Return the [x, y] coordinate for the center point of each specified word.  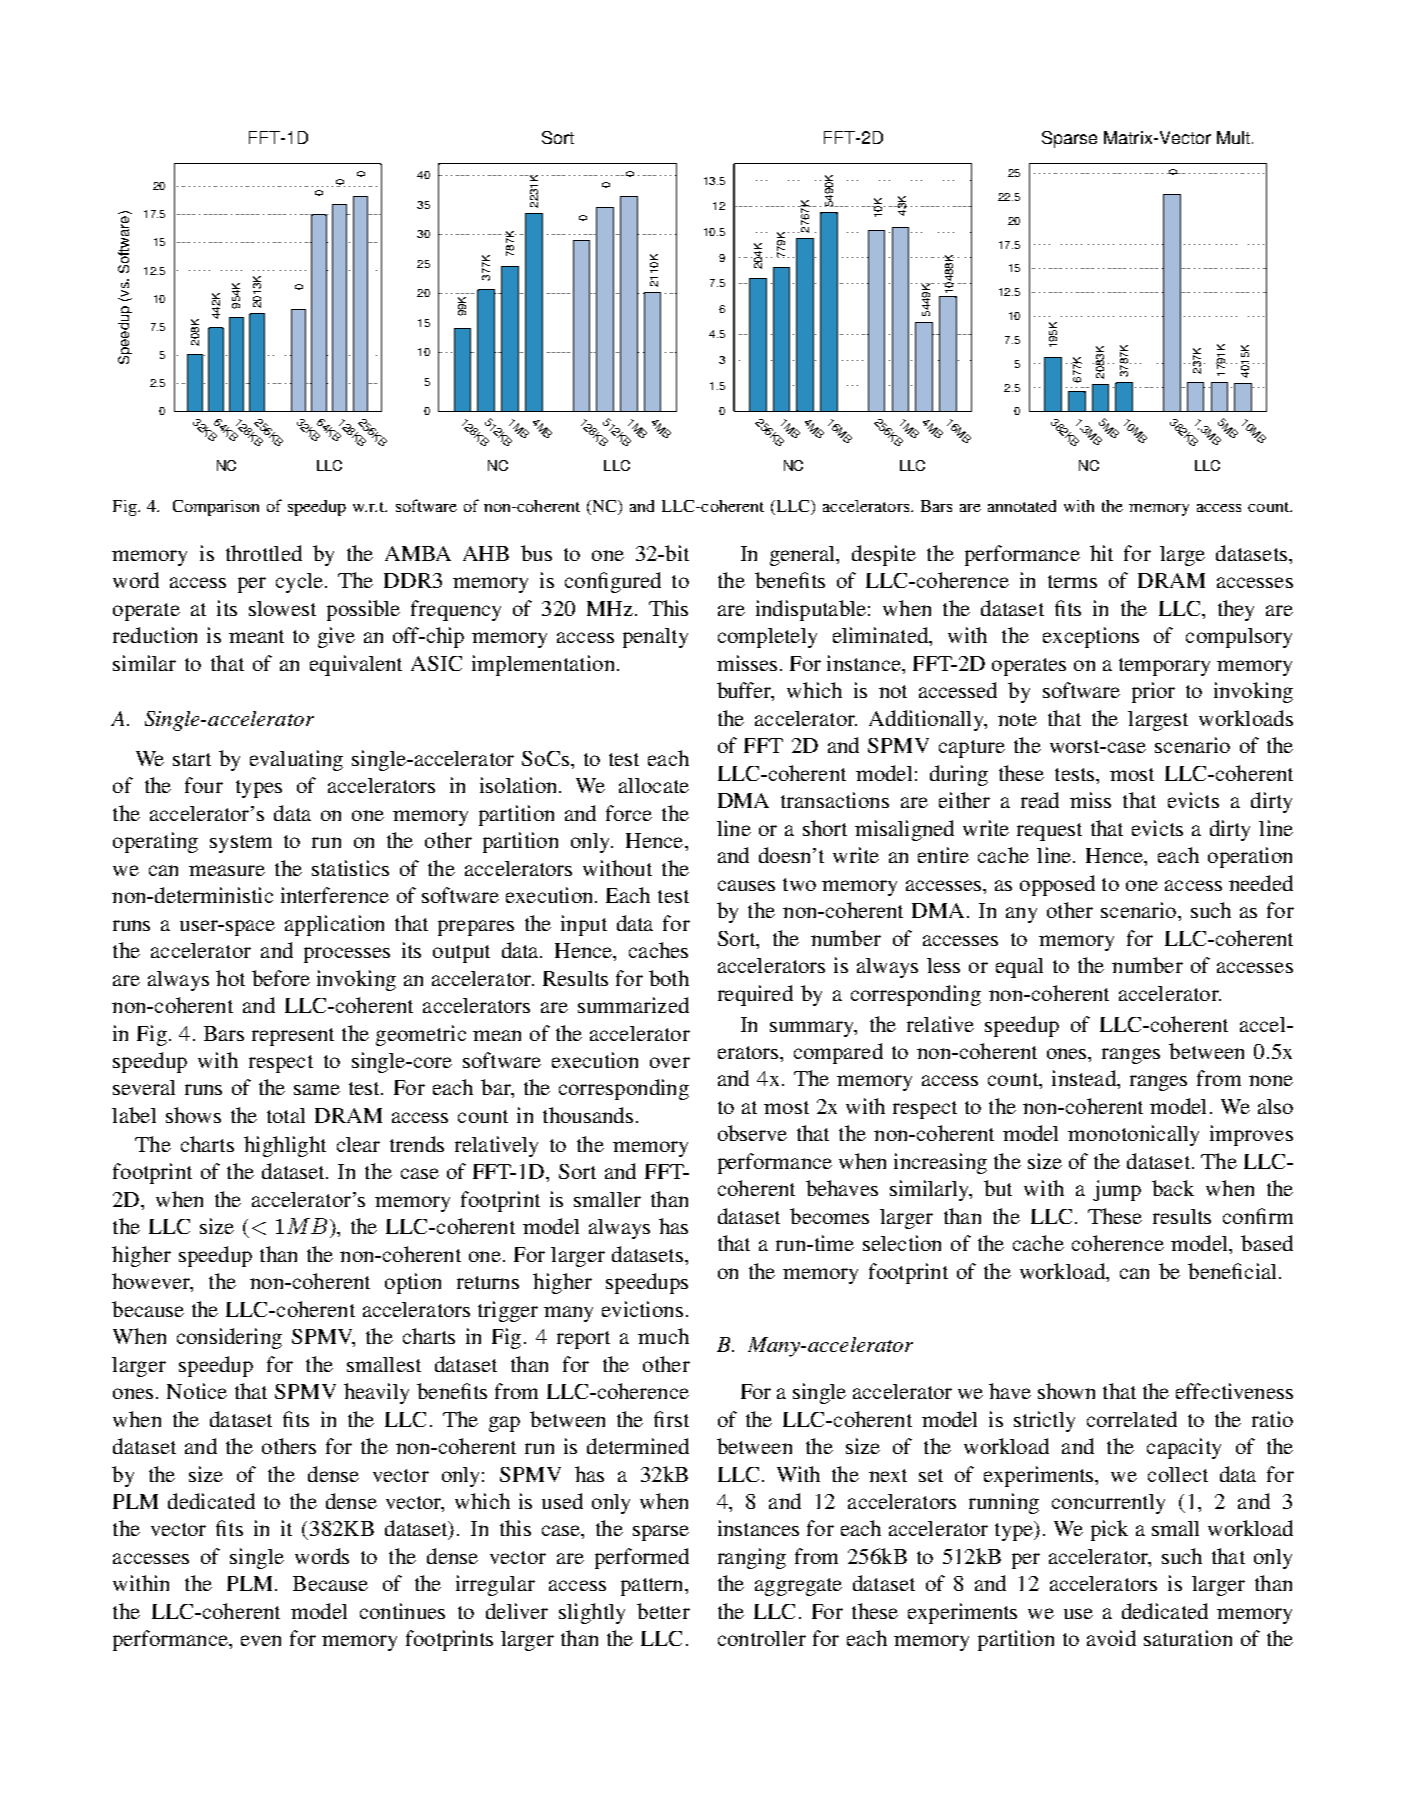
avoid [1111, 1638]
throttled [264, 553]
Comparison [216, 508]
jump [1117, 1190]
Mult [1233, 137]
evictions [642, 1309]
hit [1101, 553]
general [804, 556]
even [261, 1640]
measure [227, 870]
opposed [1057, 885]
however [152, 1282]
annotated [1022, 506]
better [663, 1611]
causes [746, 885]
